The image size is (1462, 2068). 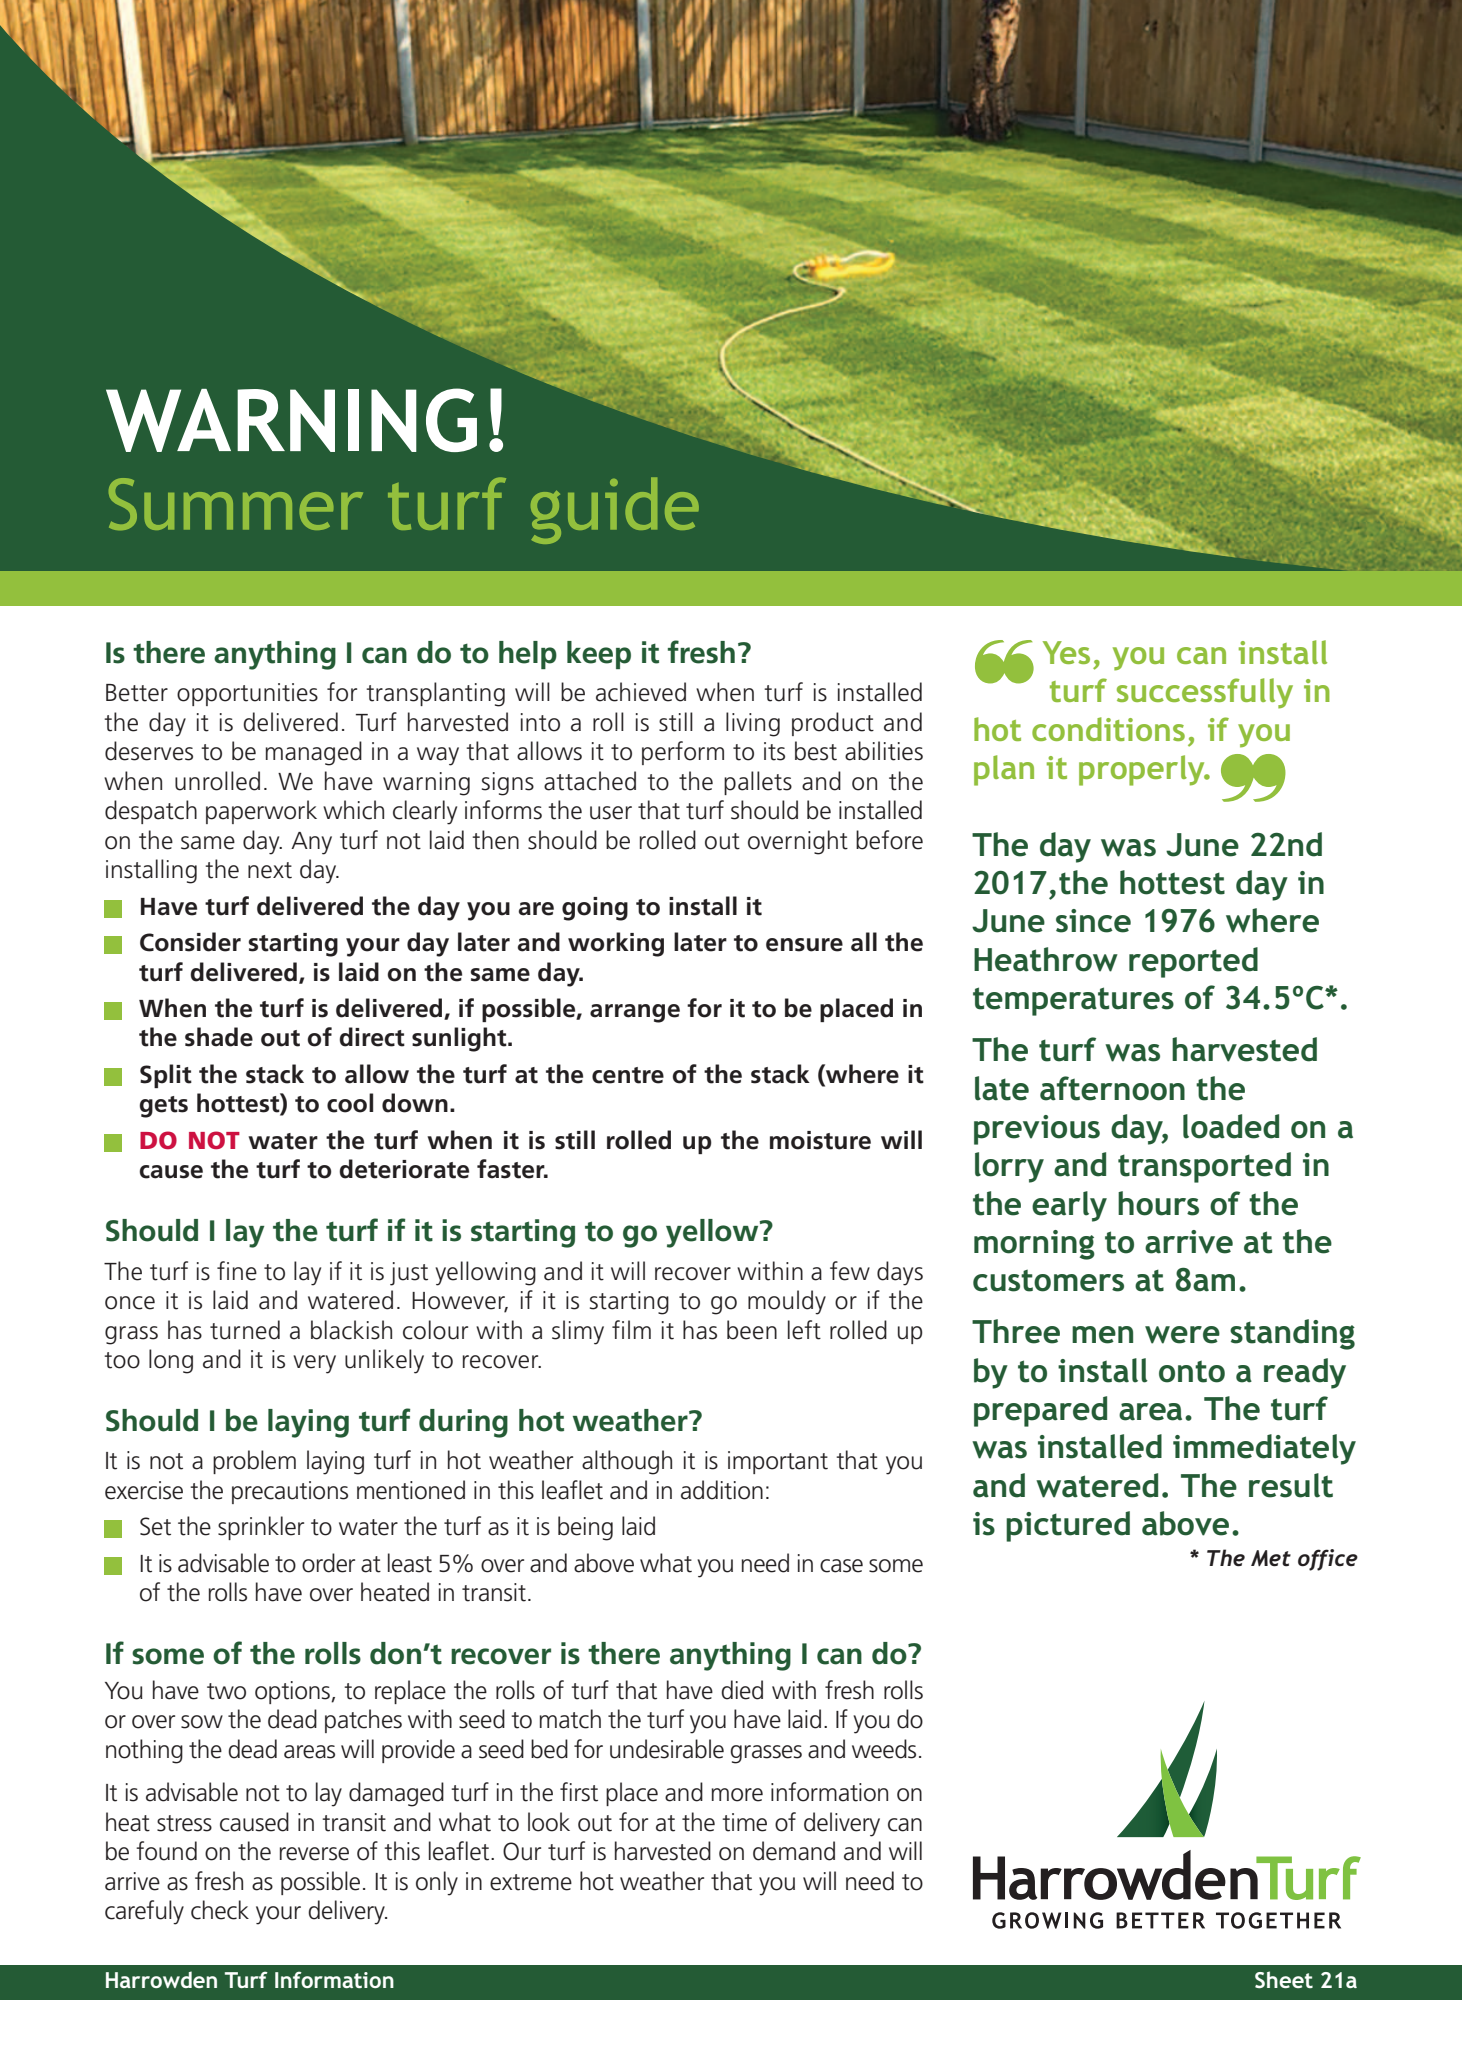 I want to click on Summer, so click(x=236, y=504).
